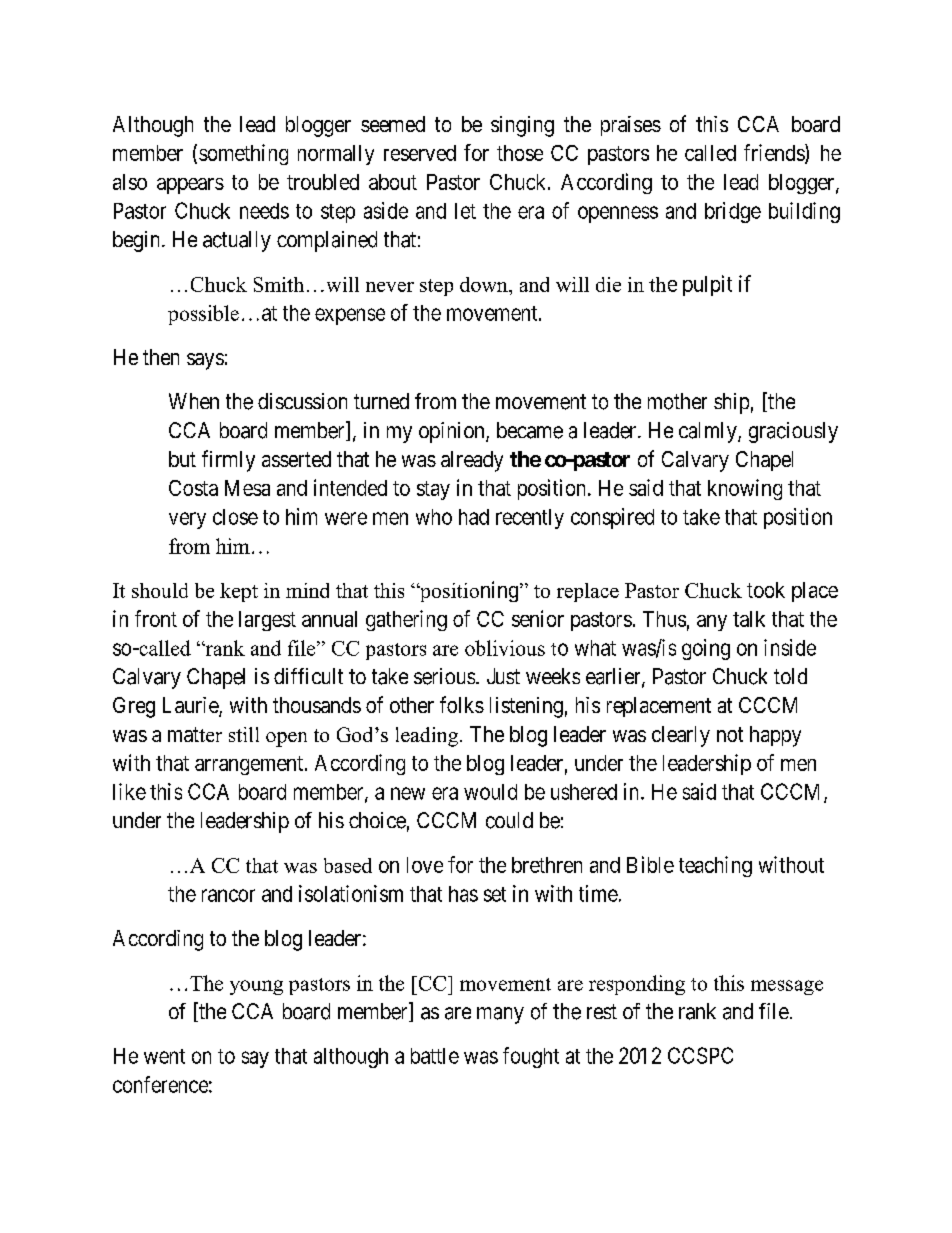  What do you see at coordinates (500, 1015) in the image?
I see `many` at bounding box center [500, 1015].
